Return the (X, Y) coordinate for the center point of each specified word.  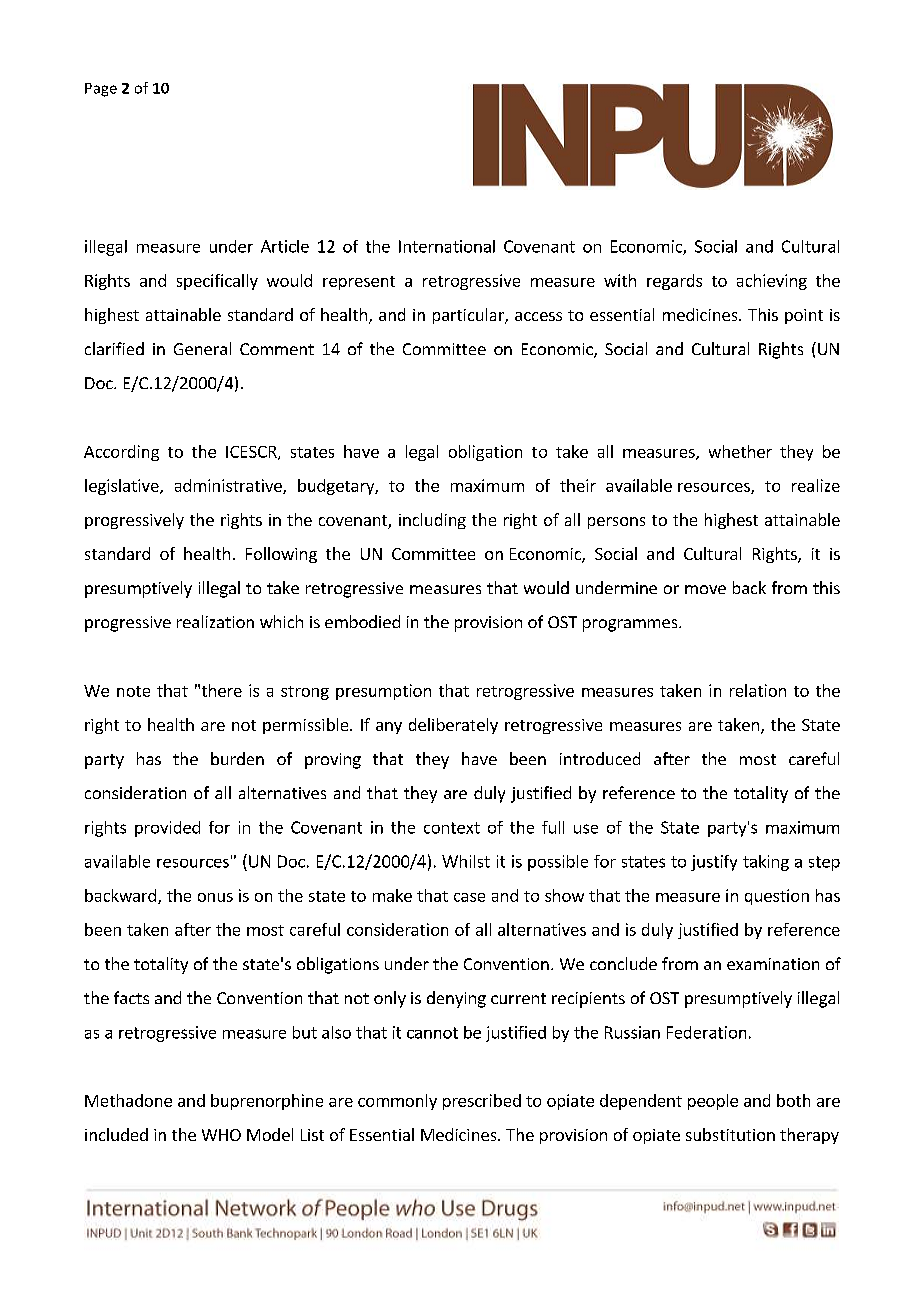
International (447, 246)
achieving (772, 282)
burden (237, 758)
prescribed (482, 1102)
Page (101, 90)
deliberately (453, 726)
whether (740, 451)
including (432, 521)
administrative (229, 486)
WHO (221, 1135)
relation (758, 690)
